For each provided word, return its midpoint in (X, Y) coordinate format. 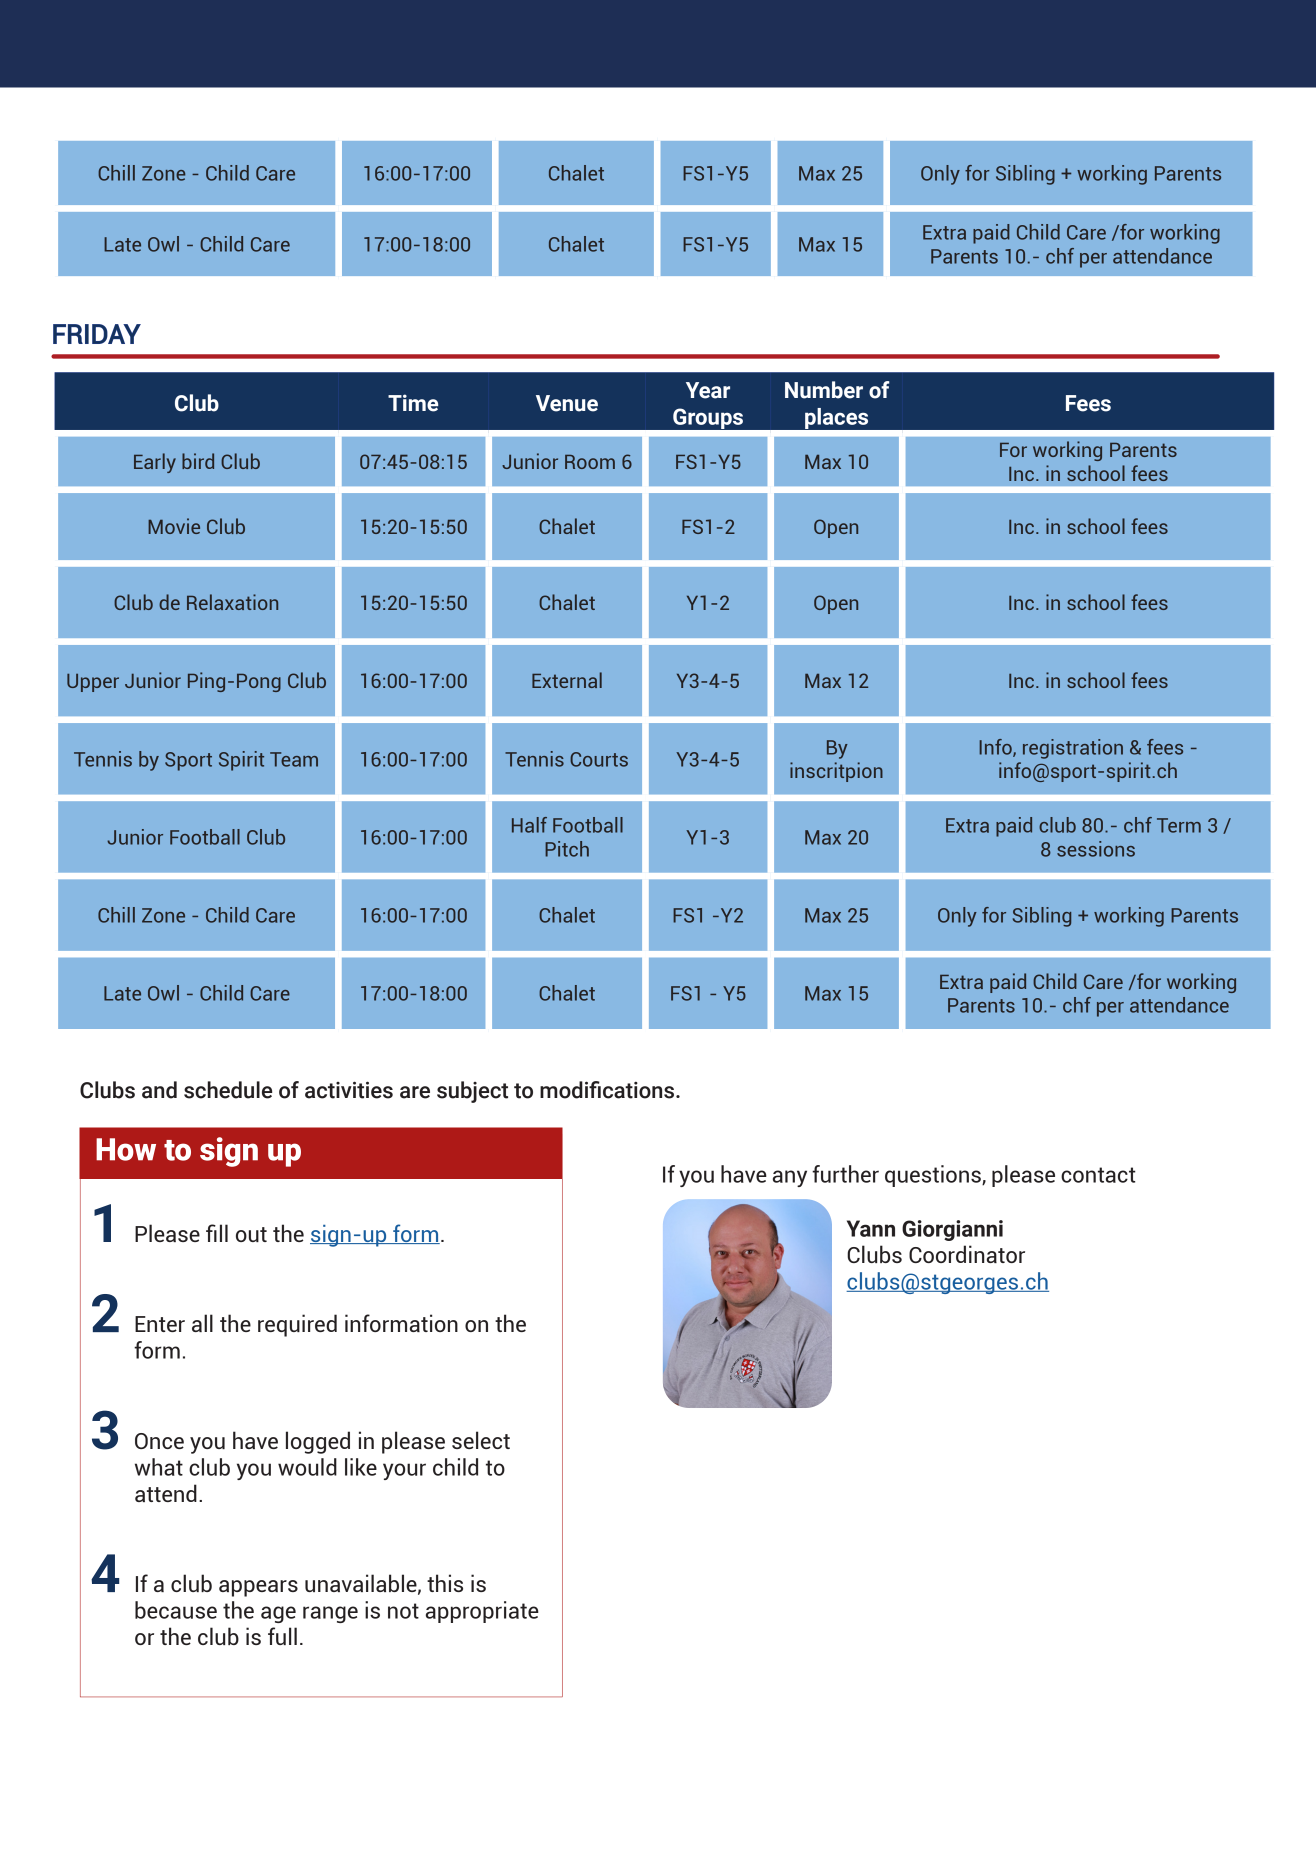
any (790, 1178)
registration (1073, 749)
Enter (160, 1324)
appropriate (482, 1612)
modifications (608, 1090)
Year (708, 390)
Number (824, 390)
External (567, 680)
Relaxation (232, 602)
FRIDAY (97, 334)
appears (258, 1588)
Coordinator (967, 1254)
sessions (1096, 849)
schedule (228, 1090)
